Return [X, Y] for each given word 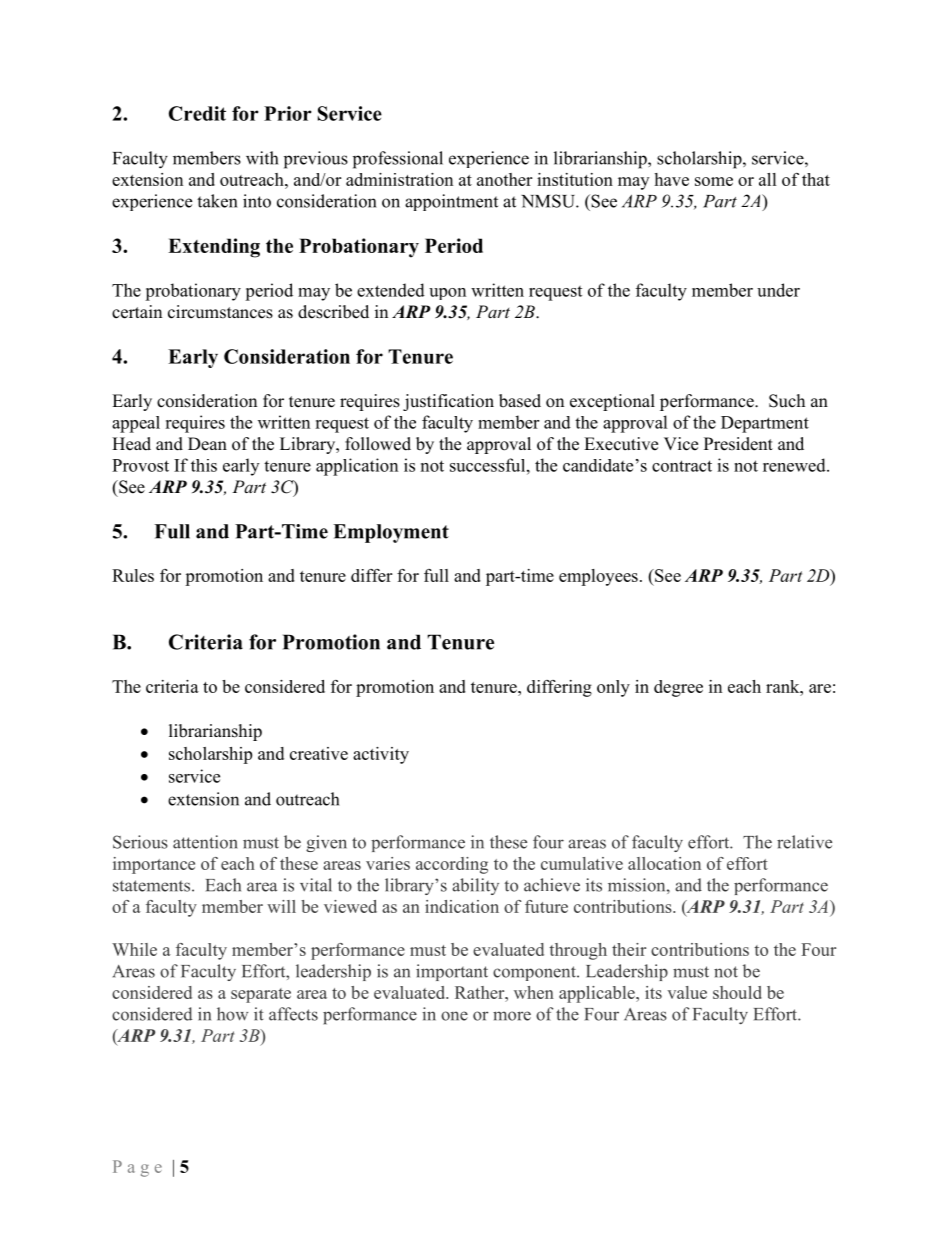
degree [678, 688]
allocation [664, 863]
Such [787, 401]
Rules [133, 575]
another [504, 179]
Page [137, 1168]
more [512, 1016]
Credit [197, 113]
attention [205, 842]
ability [475, 886]
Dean [207, 444]
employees [598, 577]
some [714, 181]
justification [448, 402]
